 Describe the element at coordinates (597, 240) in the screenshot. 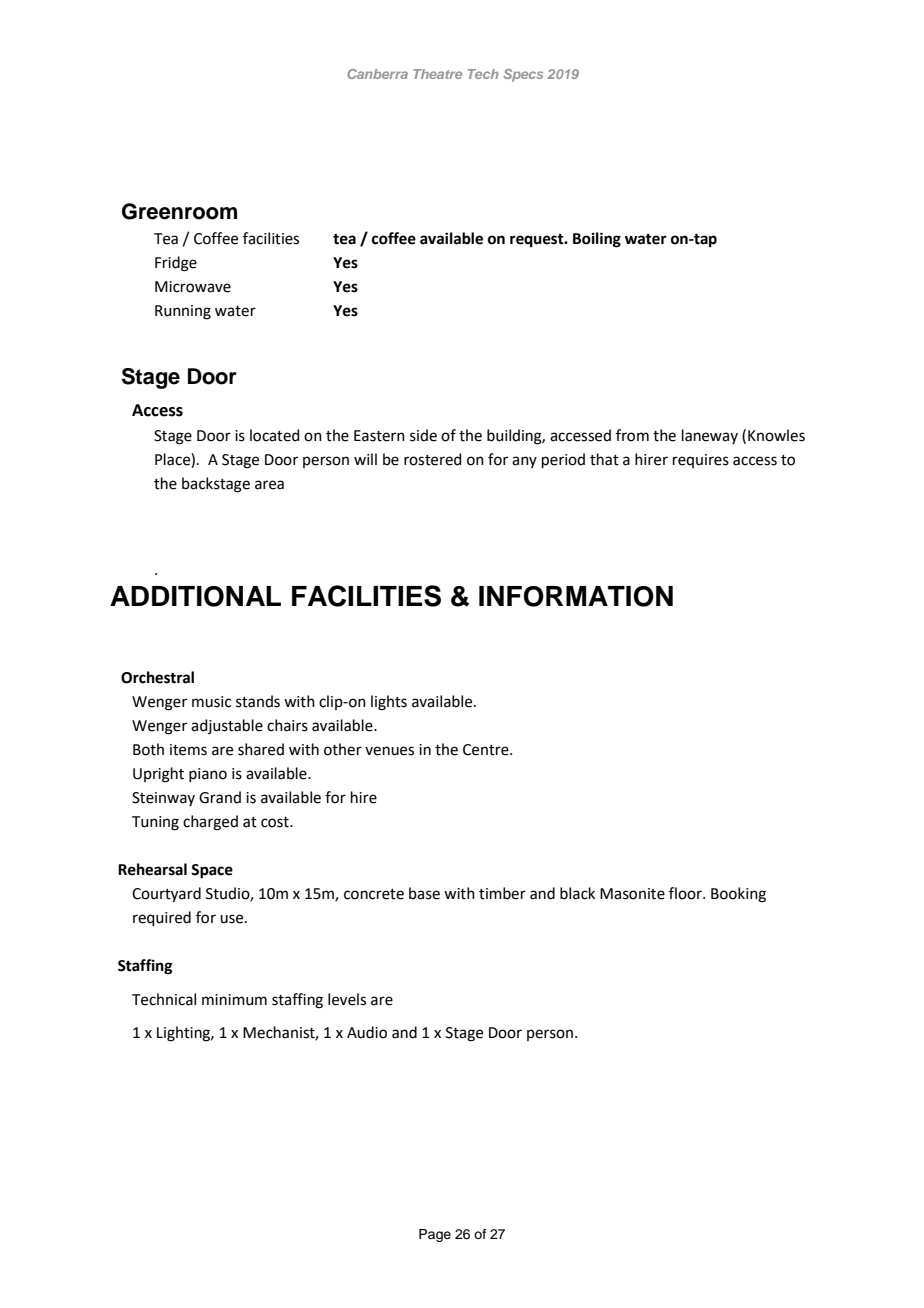

I see `Boiling` at that location.
